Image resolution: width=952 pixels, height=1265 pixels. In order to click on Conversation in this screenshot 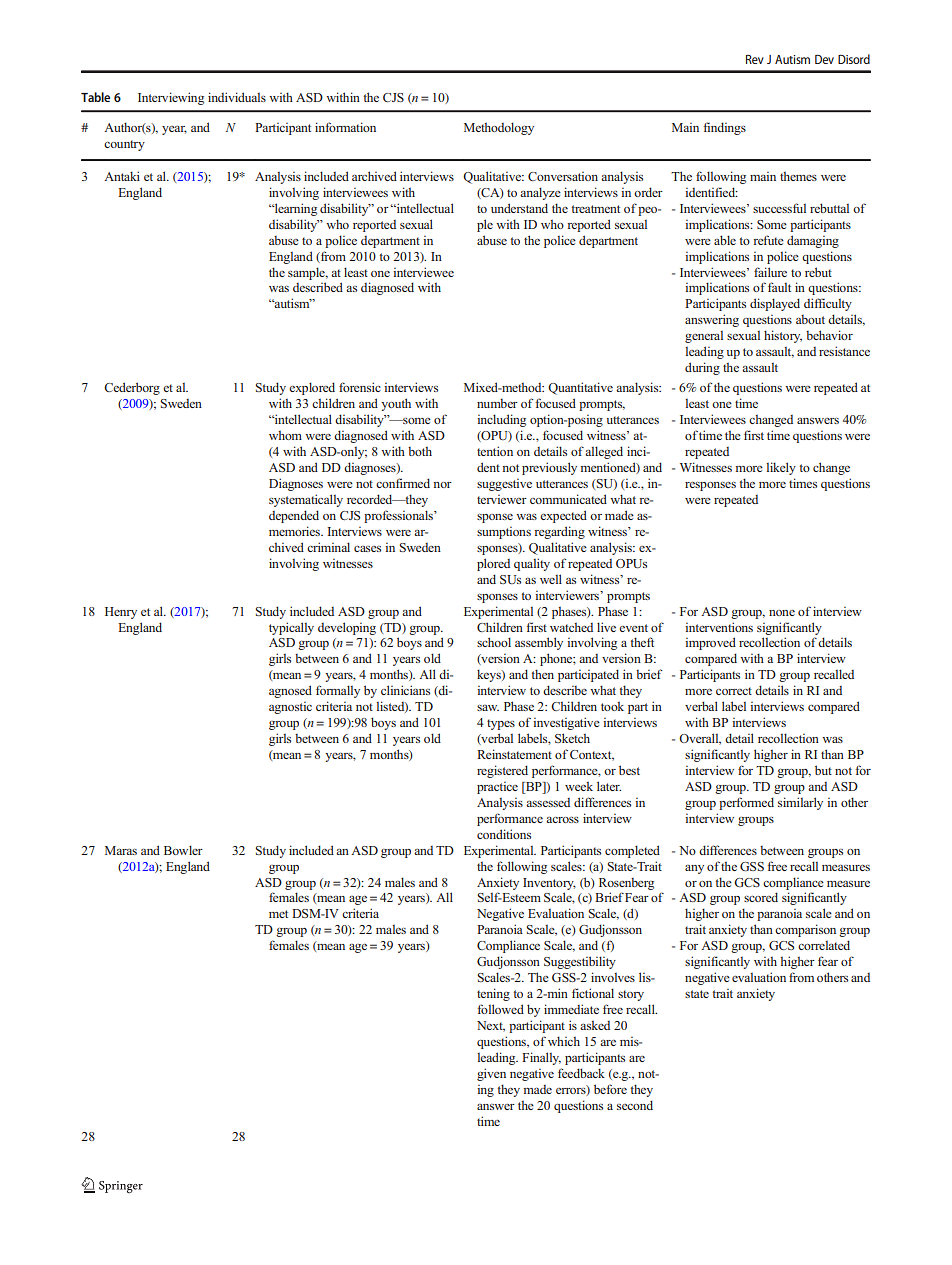, I will do `click(563, 176)`.
